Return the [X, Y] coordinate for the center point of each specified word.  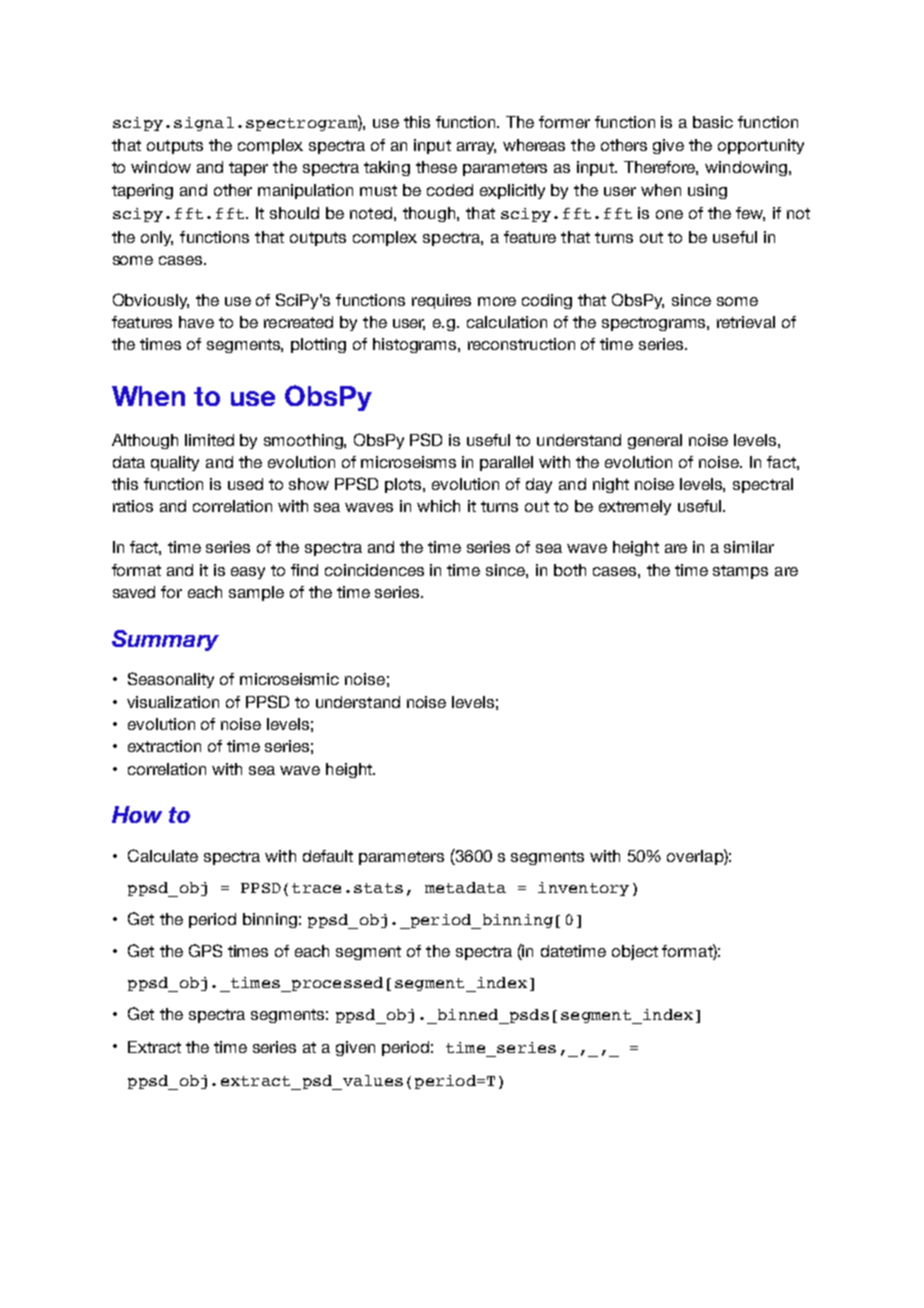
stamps [740, 572]
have [196, 322]
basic [713, 122]
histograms [416, 345]
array [476, 148]
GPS [205, 950]
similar [749, 547]
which [438, 506]
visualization [173, 702]
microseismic [289, 679]
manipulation [305, 191]
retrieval [746, 322]
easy [248, 573]
